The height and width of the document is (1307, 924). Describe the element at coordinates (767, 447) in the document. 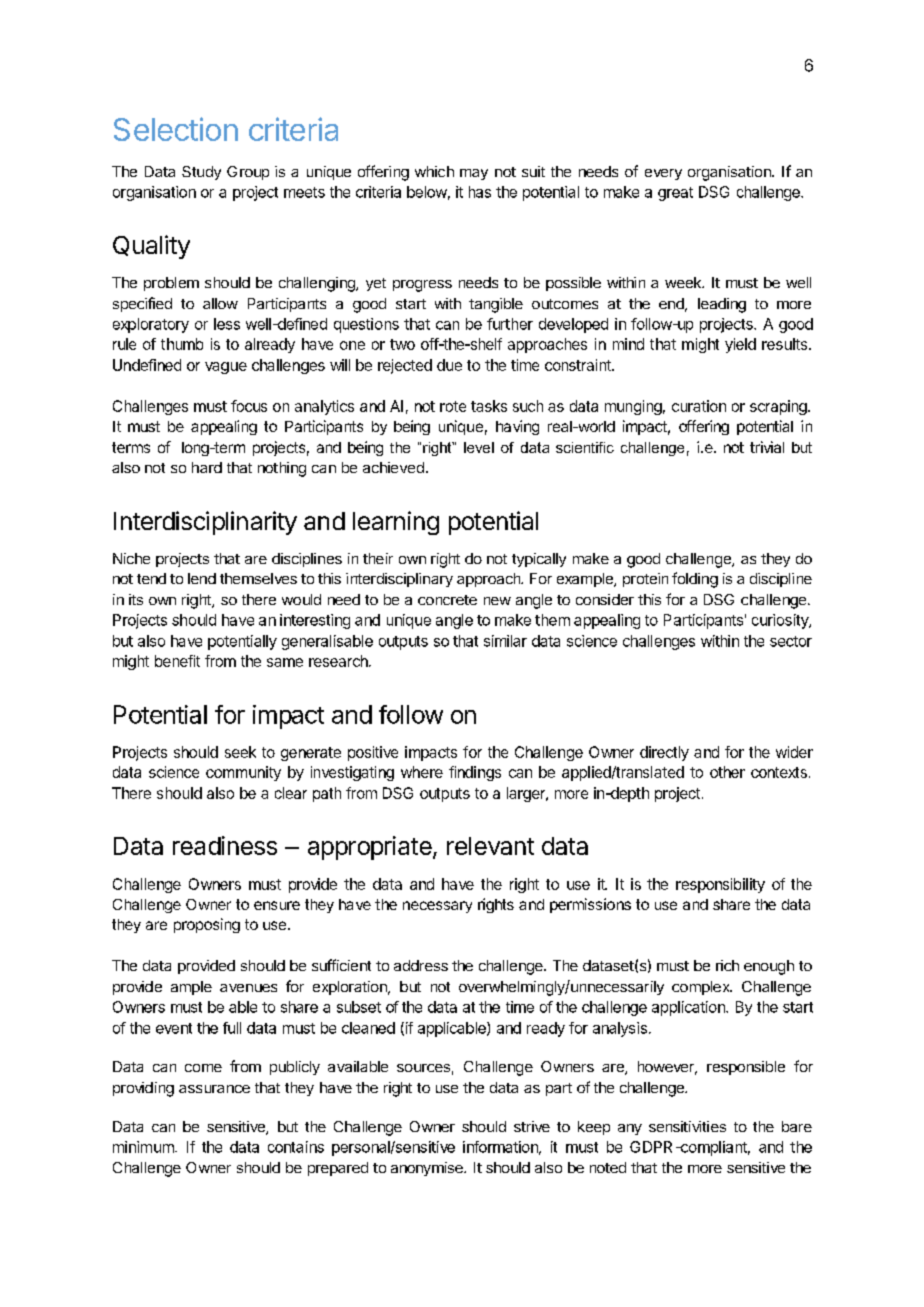

I see `trivial` at that location.
